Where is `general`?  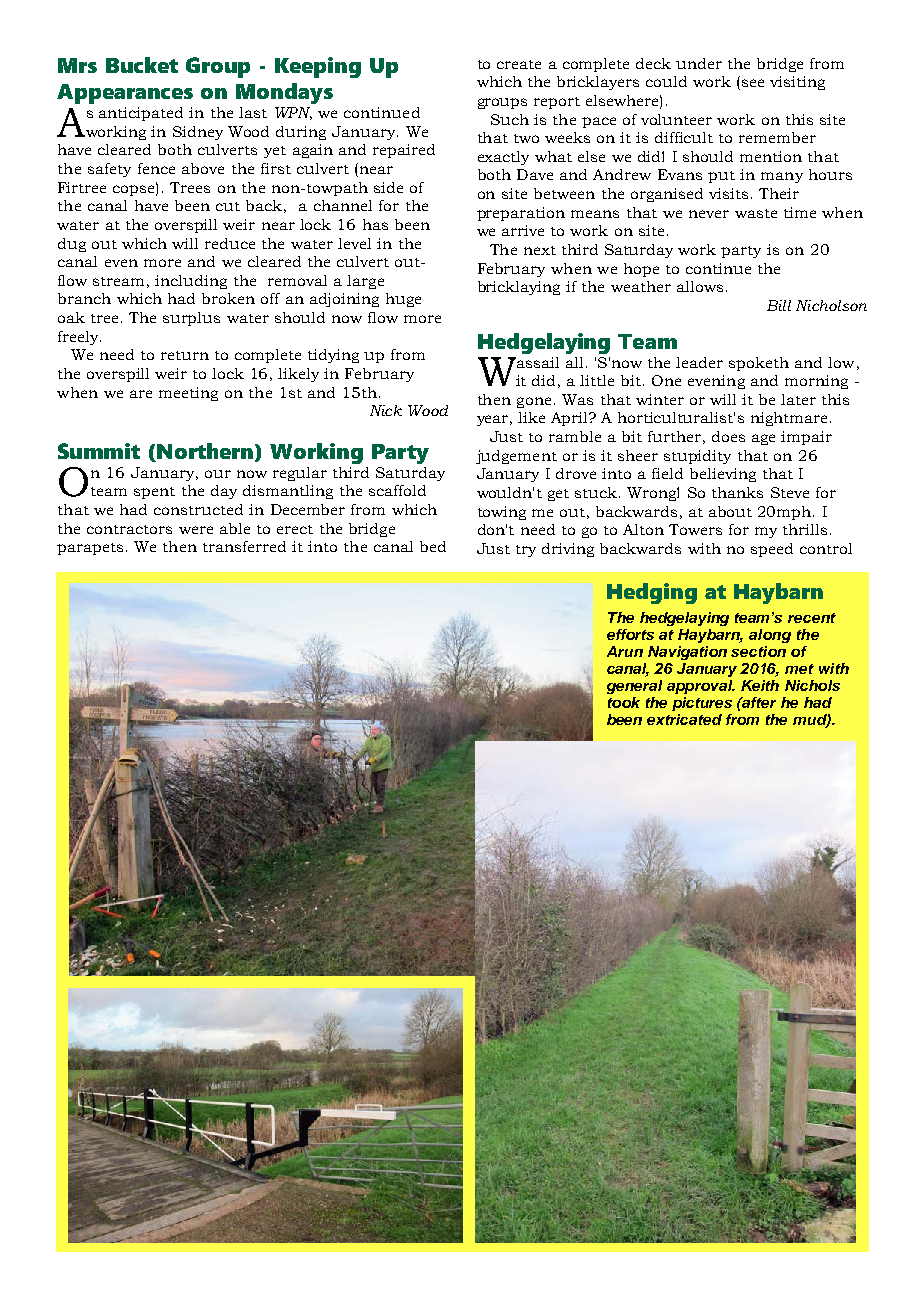 general is located at coordinates (634, 687).
